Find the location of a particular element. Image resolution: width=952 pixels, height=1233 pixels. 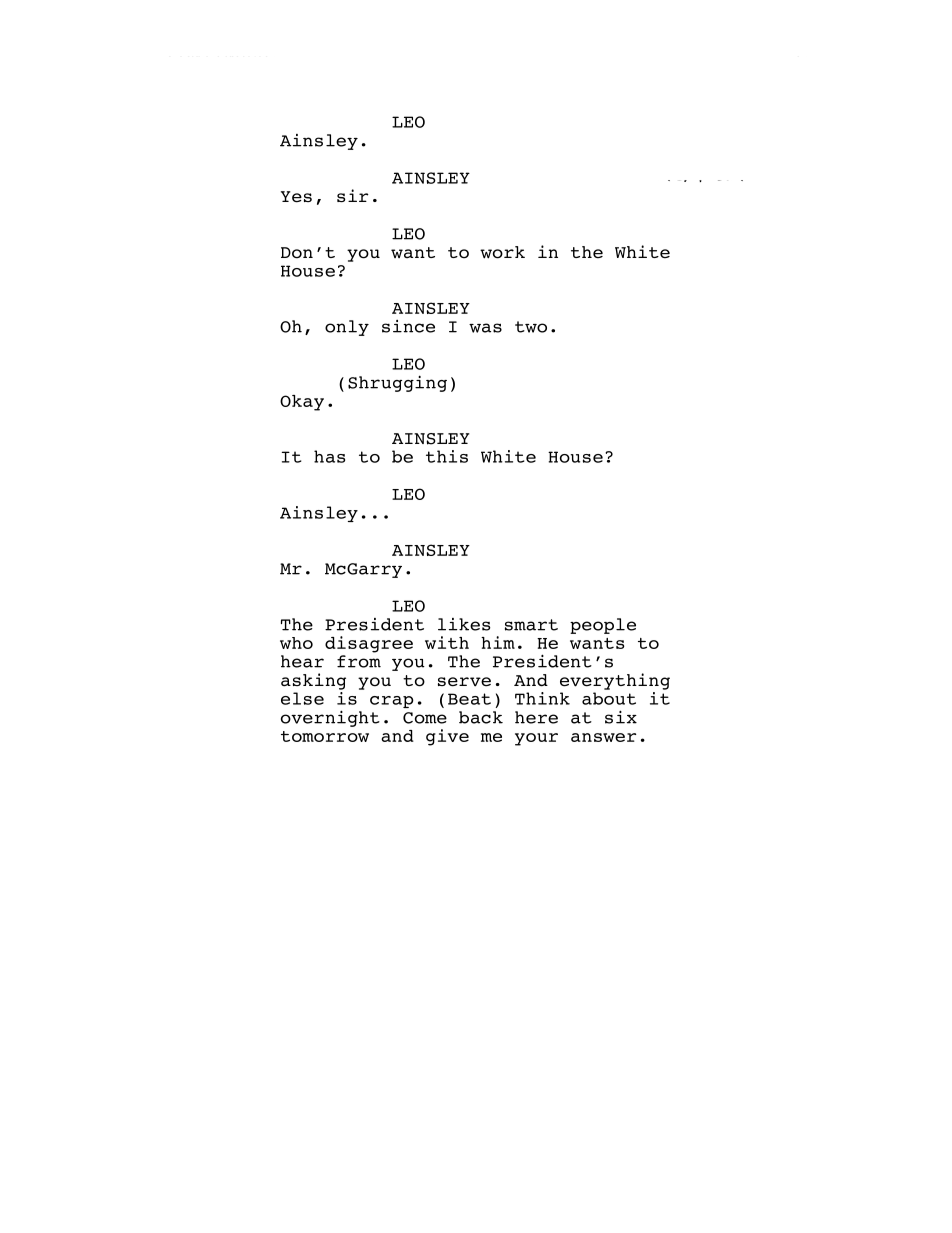

answer is located at coordinates (603, 737).
